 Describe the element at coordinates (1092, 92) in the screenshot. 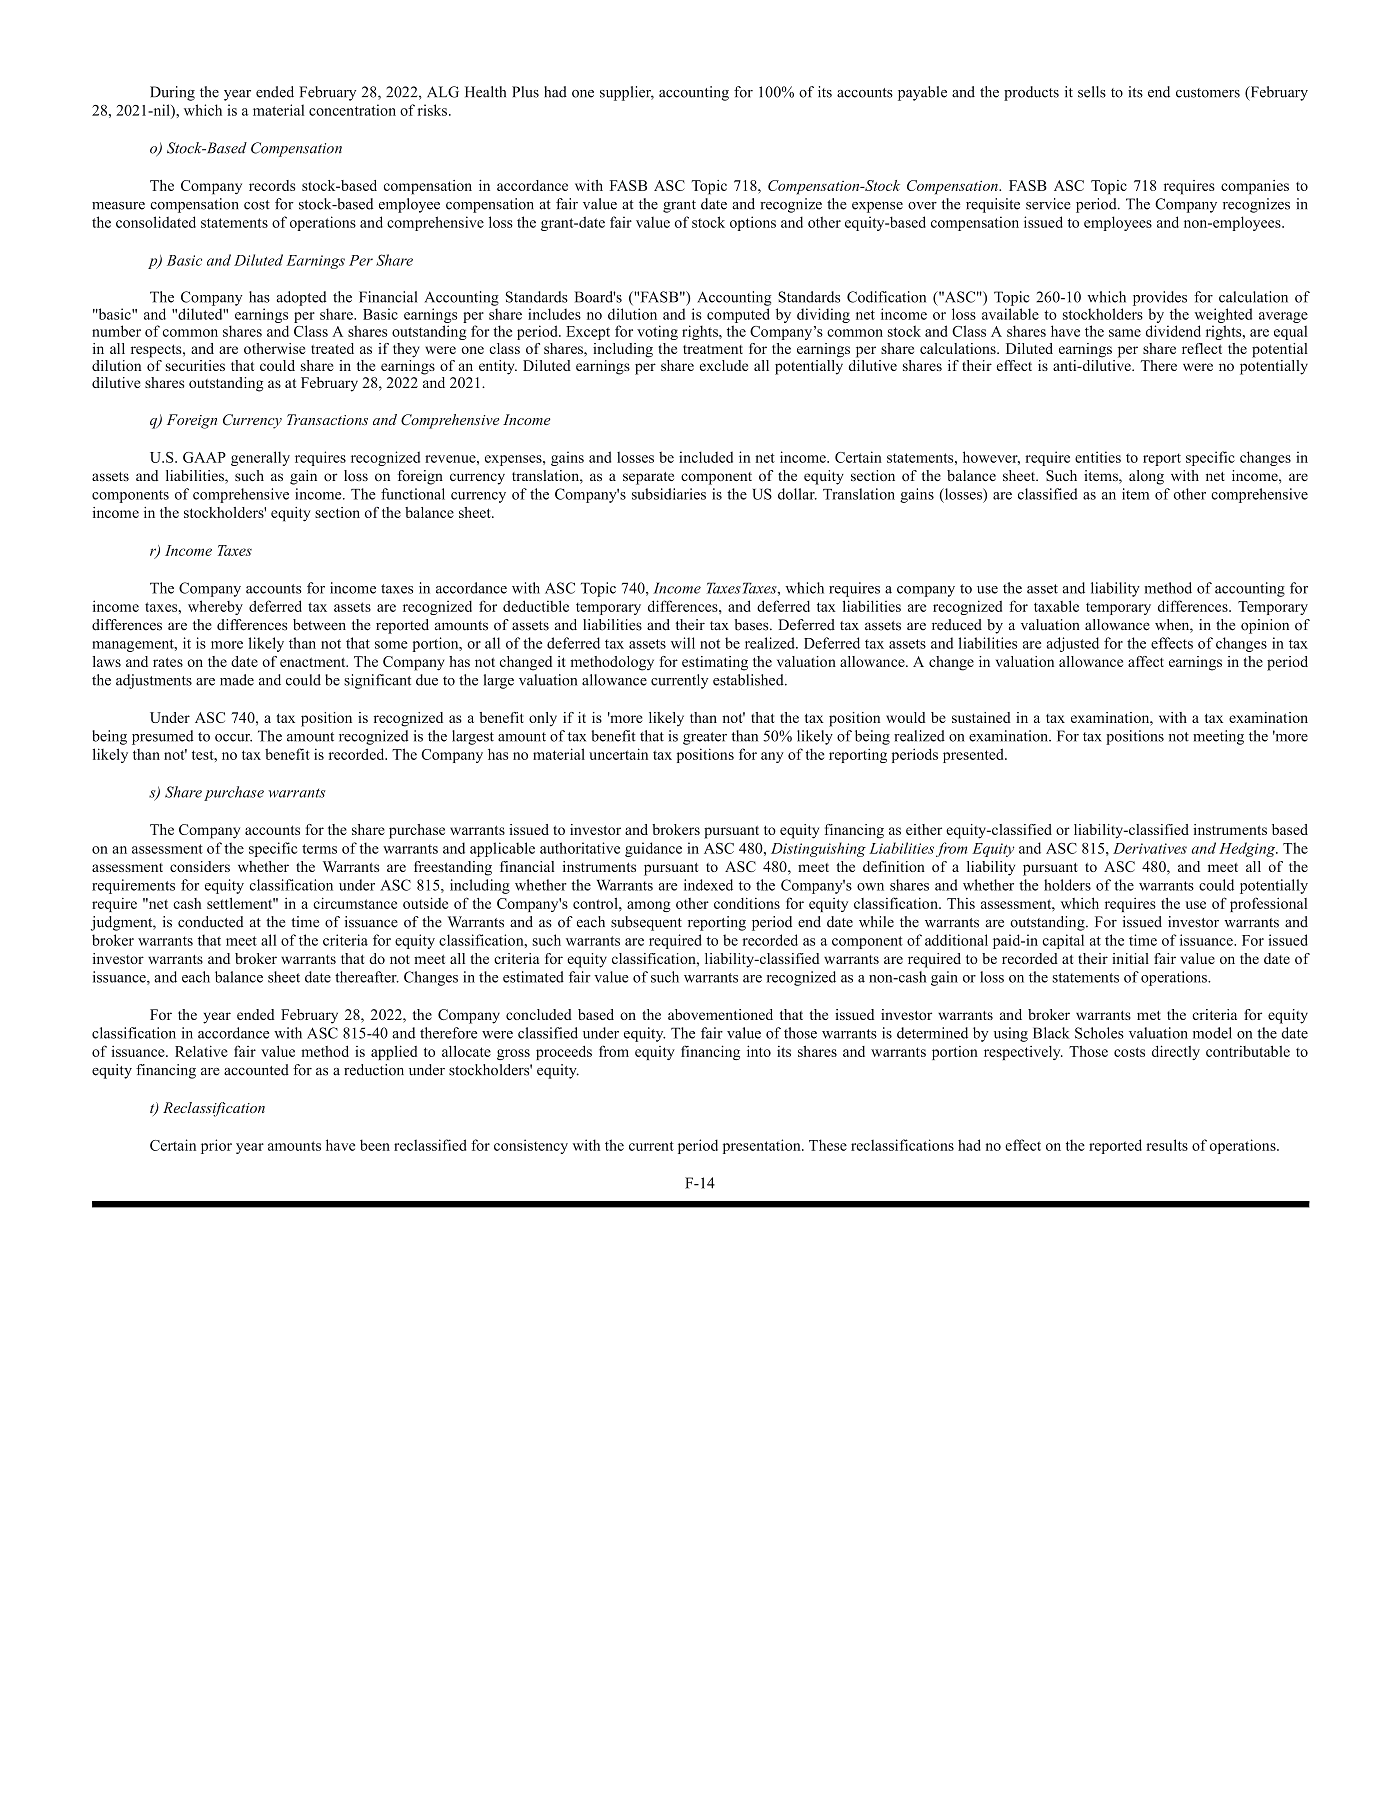

I see `sells` at that location.
